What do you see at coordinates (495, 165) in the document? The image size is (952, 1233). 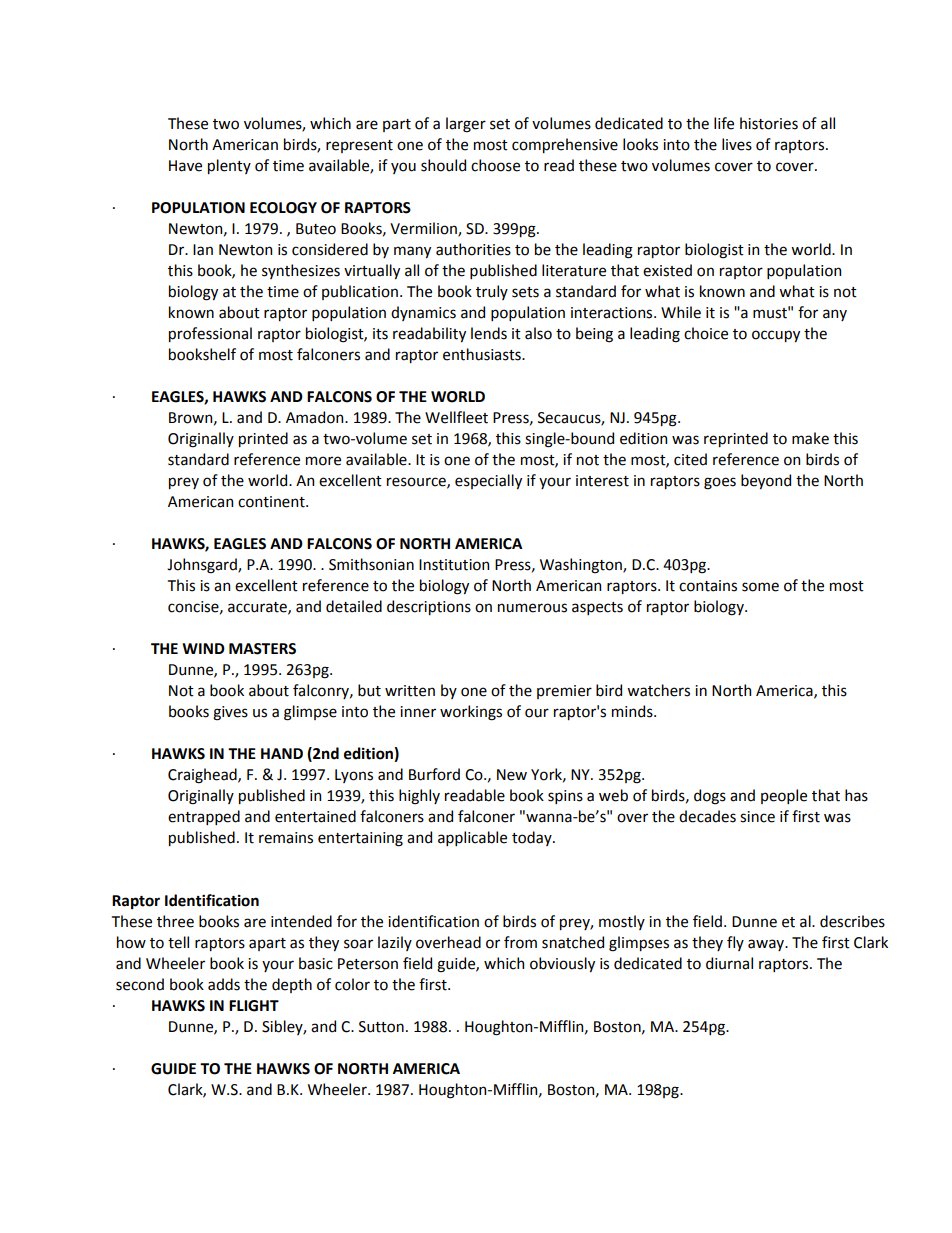 I see `choose` at bounding box center [495, 165].
